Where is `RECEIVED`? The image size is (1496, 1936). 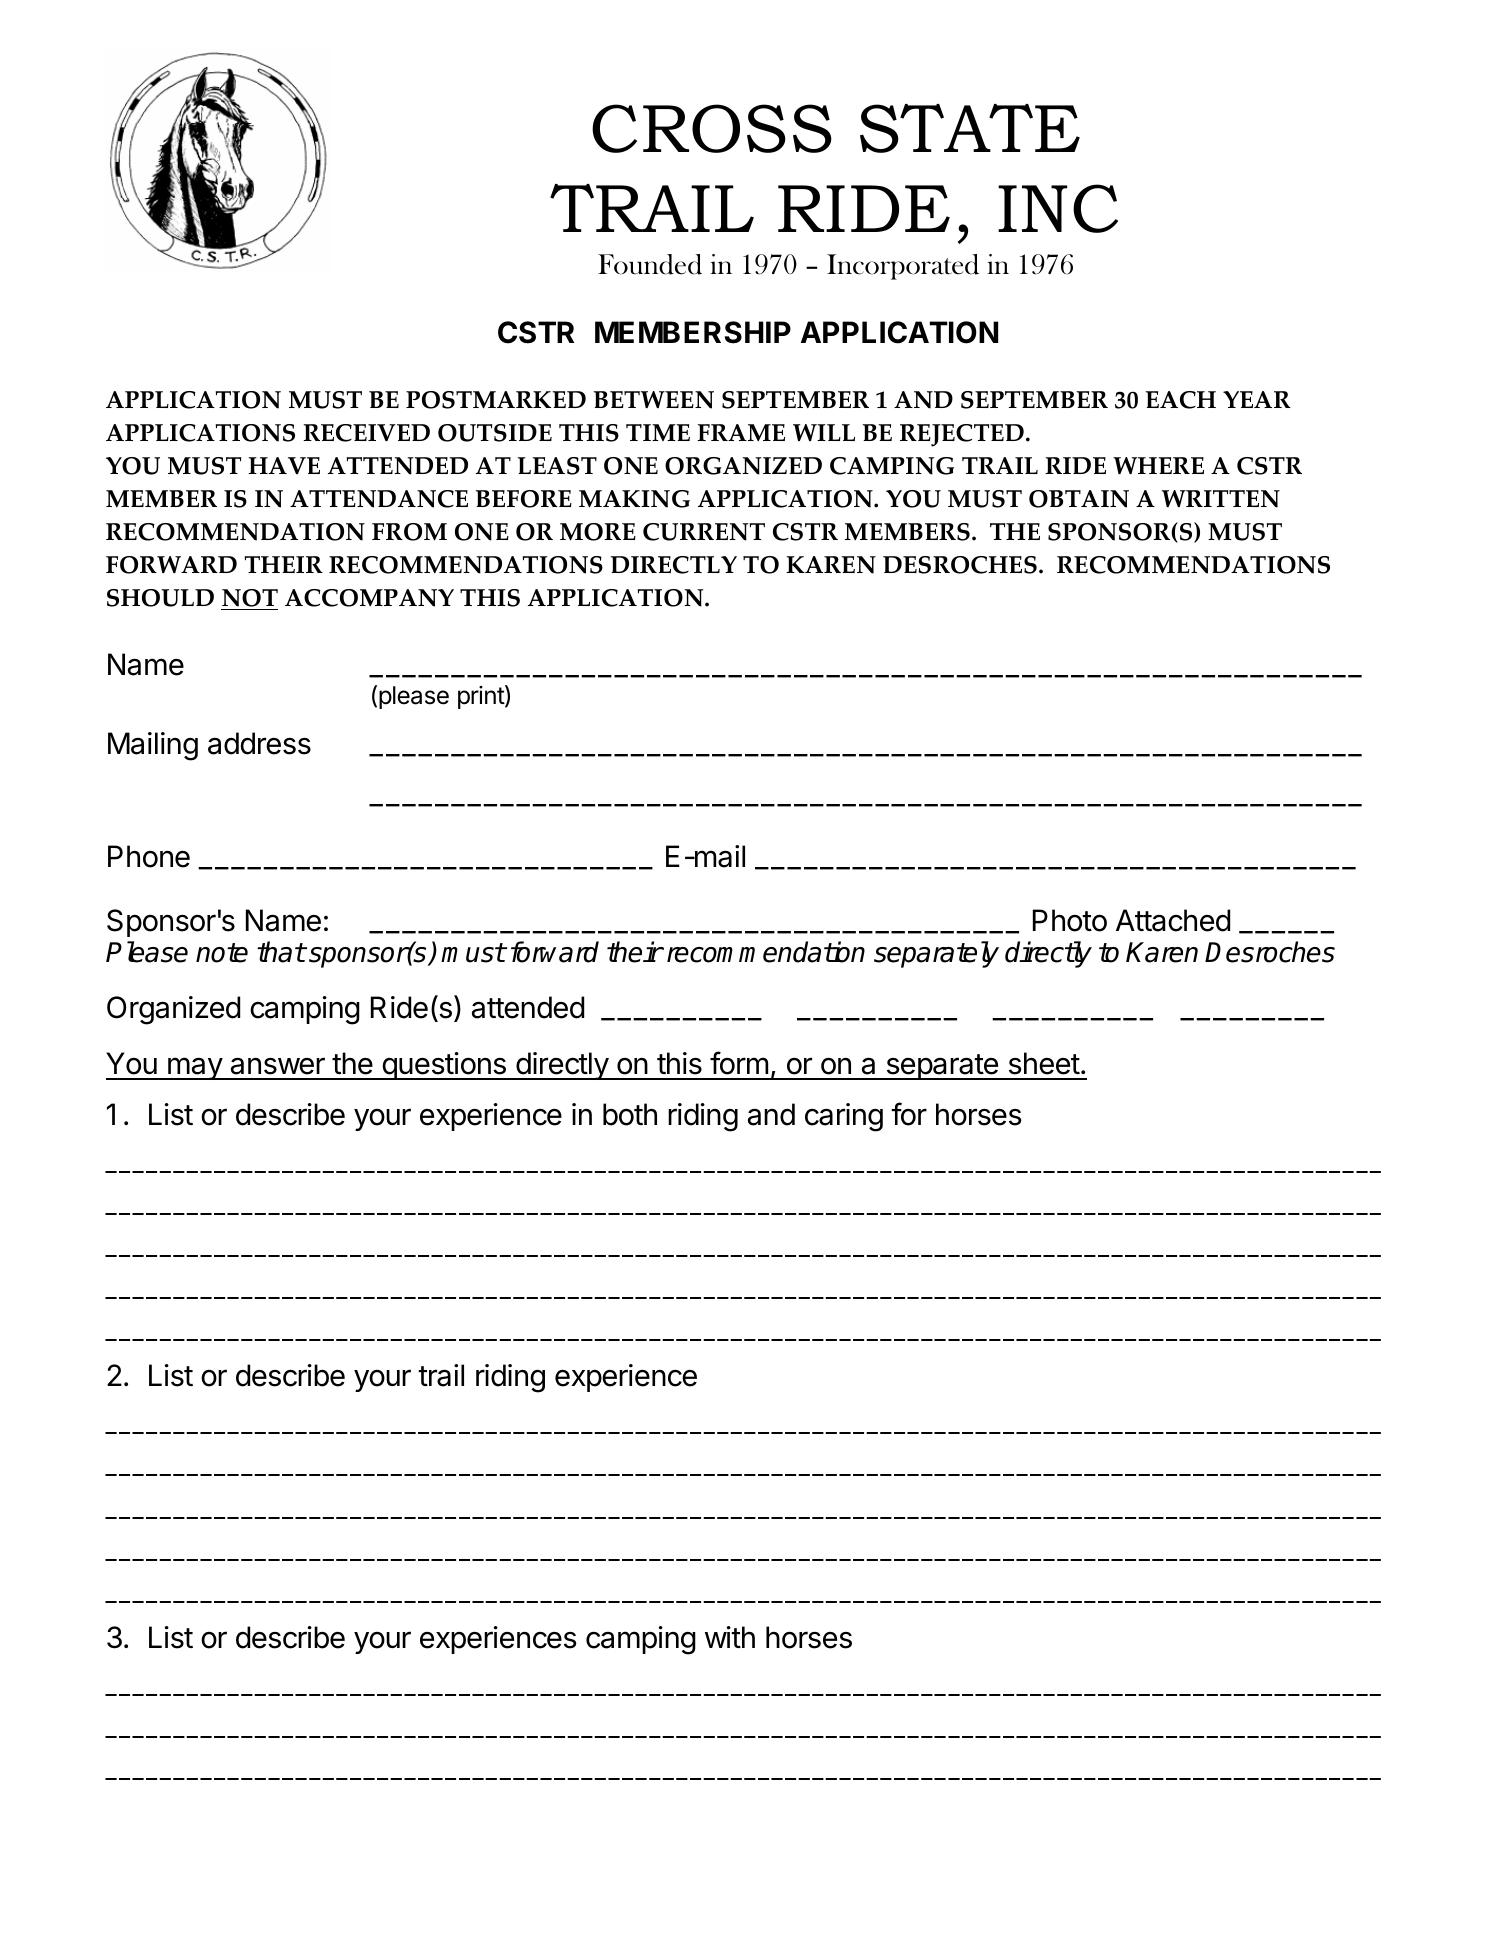 RECEIVED is located at coordinates (366, 433).
